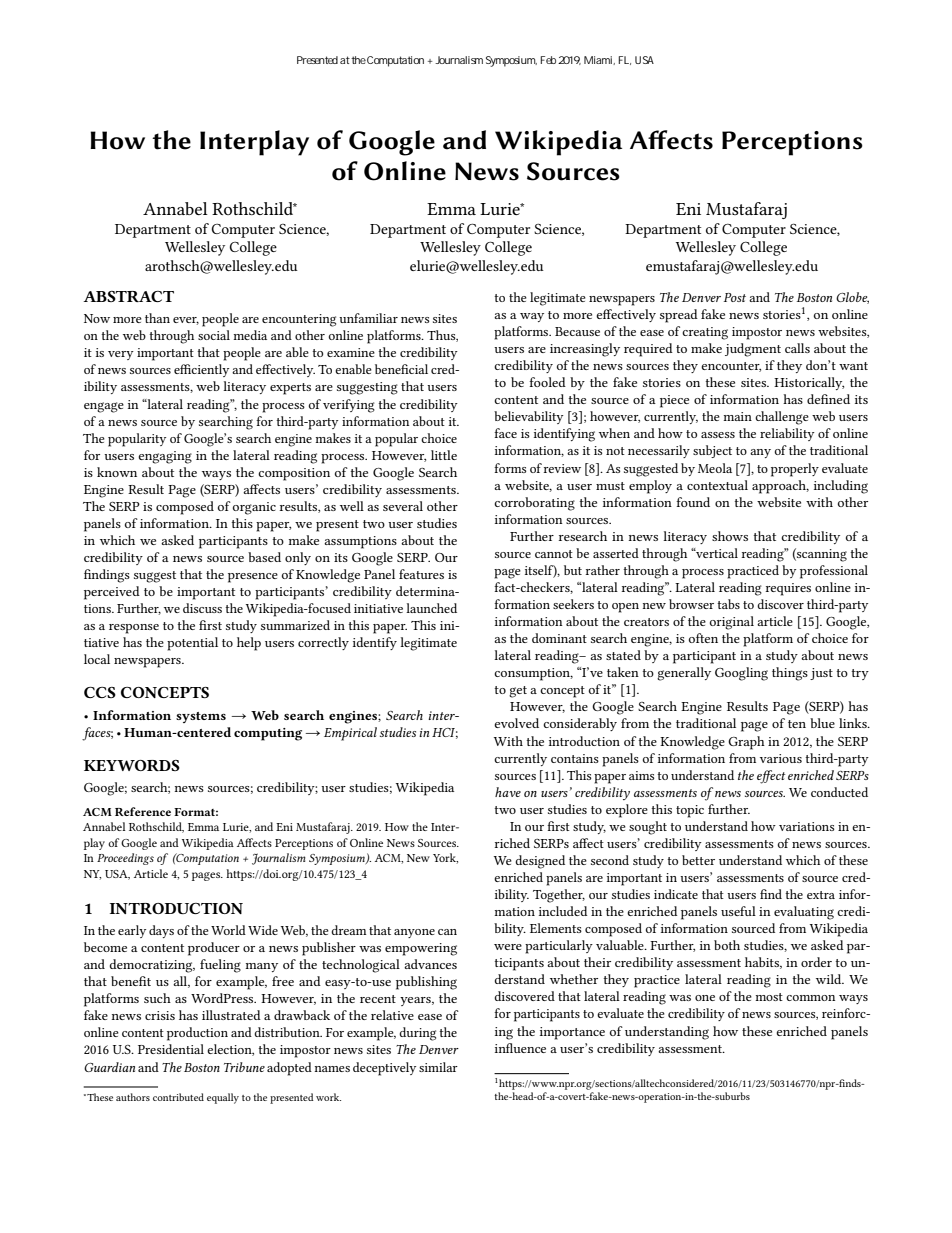 This screenshot has height=1233, width=952. I want to click on topic, so click(690, 811).
